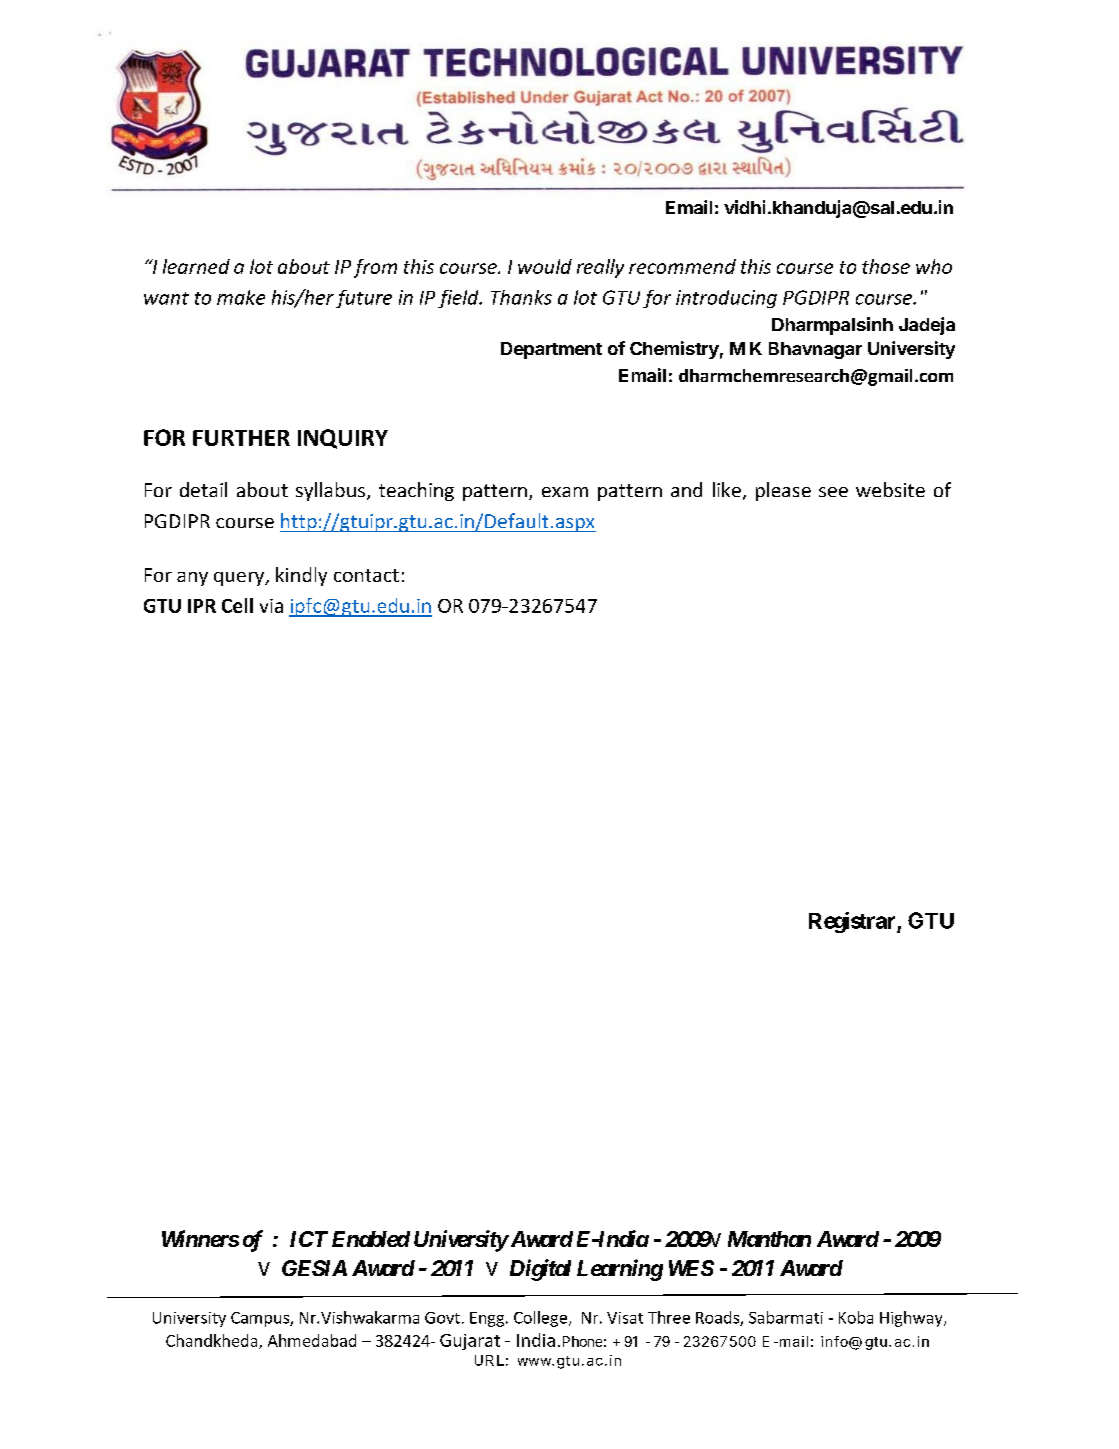 Image resolution: width=1119 pixels, height=1449 pixels. I want to click on contact, so click(366, 575).
